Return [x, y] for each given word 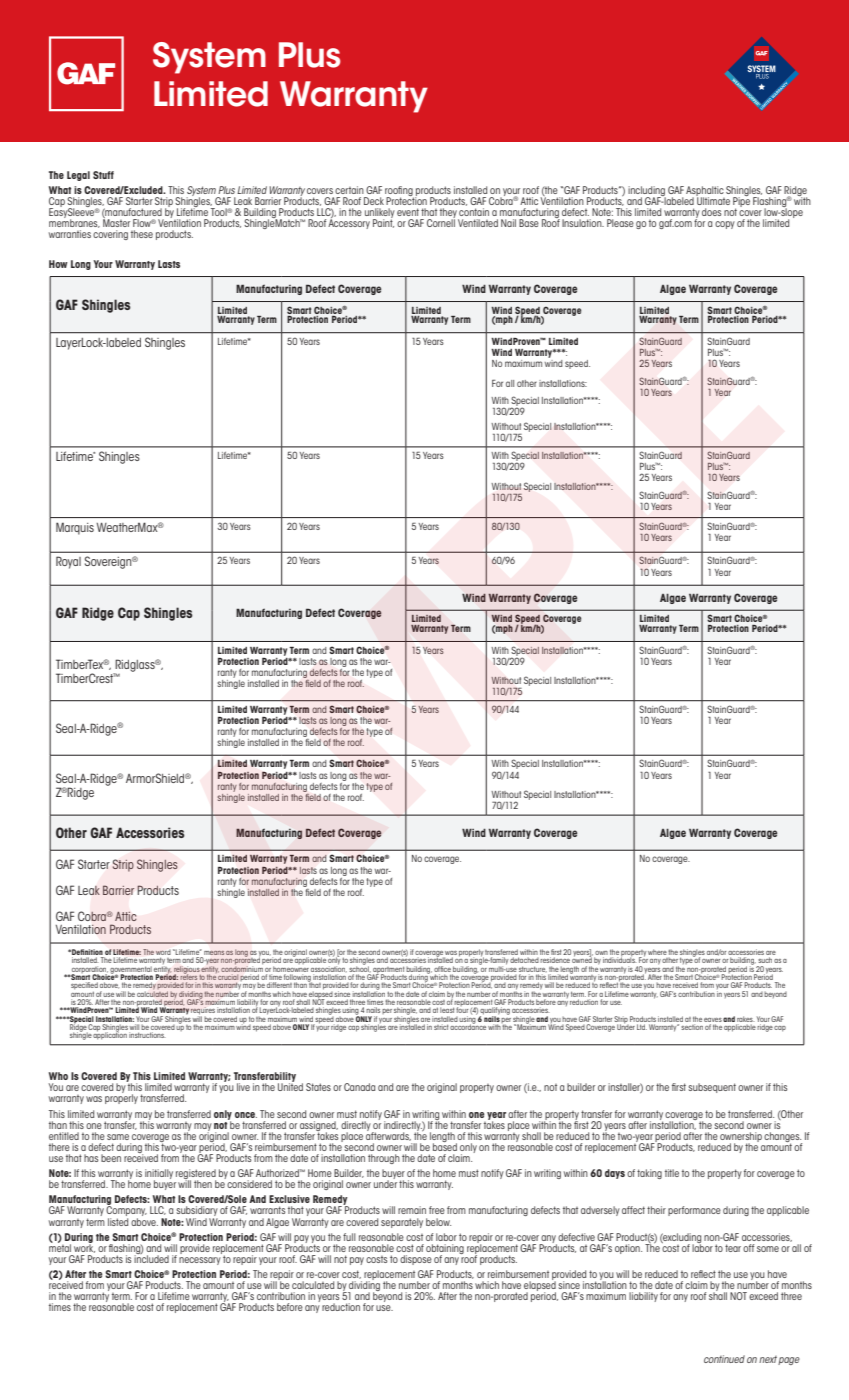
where [657, 952]
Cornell [441, 222]
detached [524, 960]
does [711, 212]
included [151, 1258]
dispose [416, 1260]
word [163, 952]
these [142, 234]
